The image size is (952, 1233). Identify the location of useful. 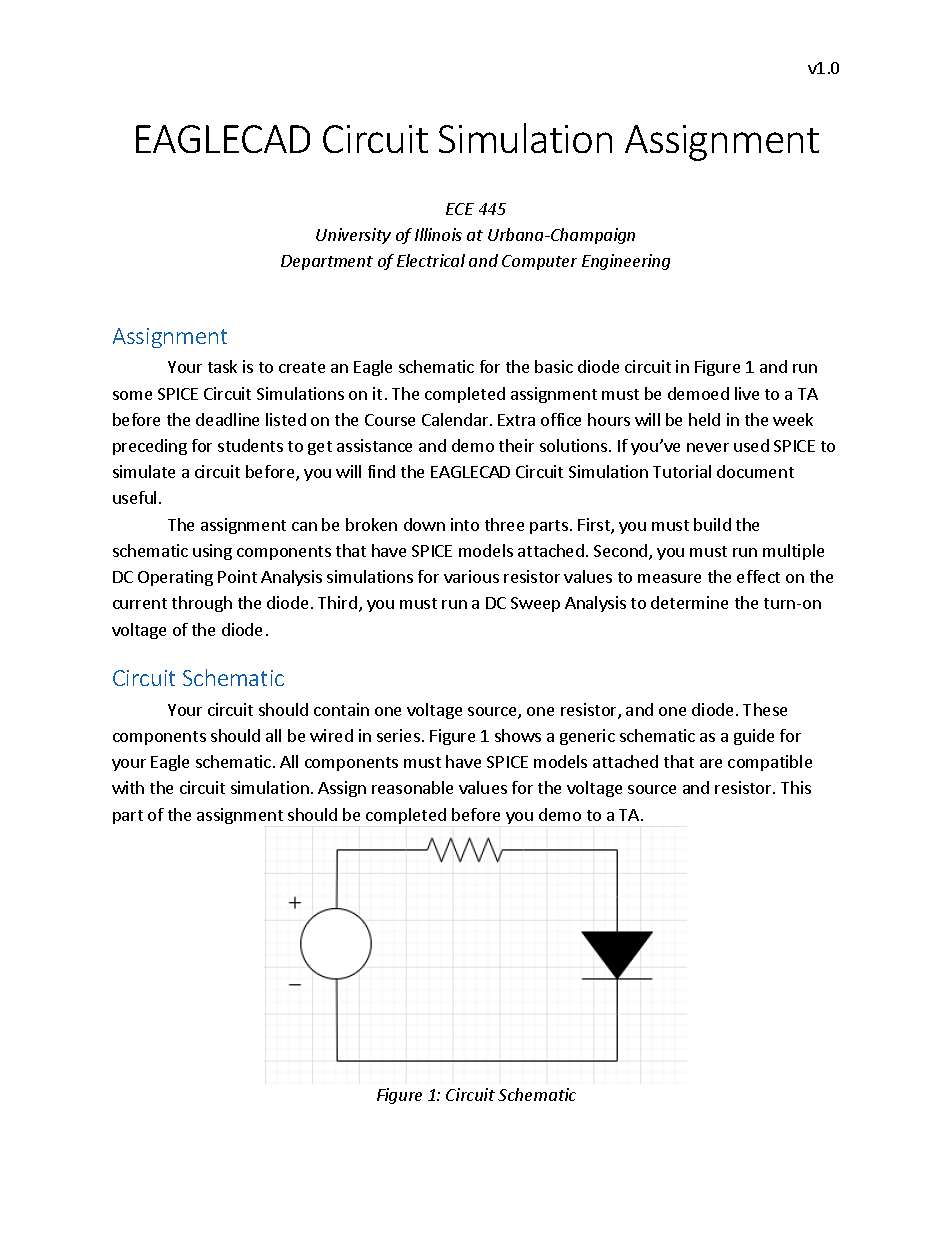
(134, 497).
